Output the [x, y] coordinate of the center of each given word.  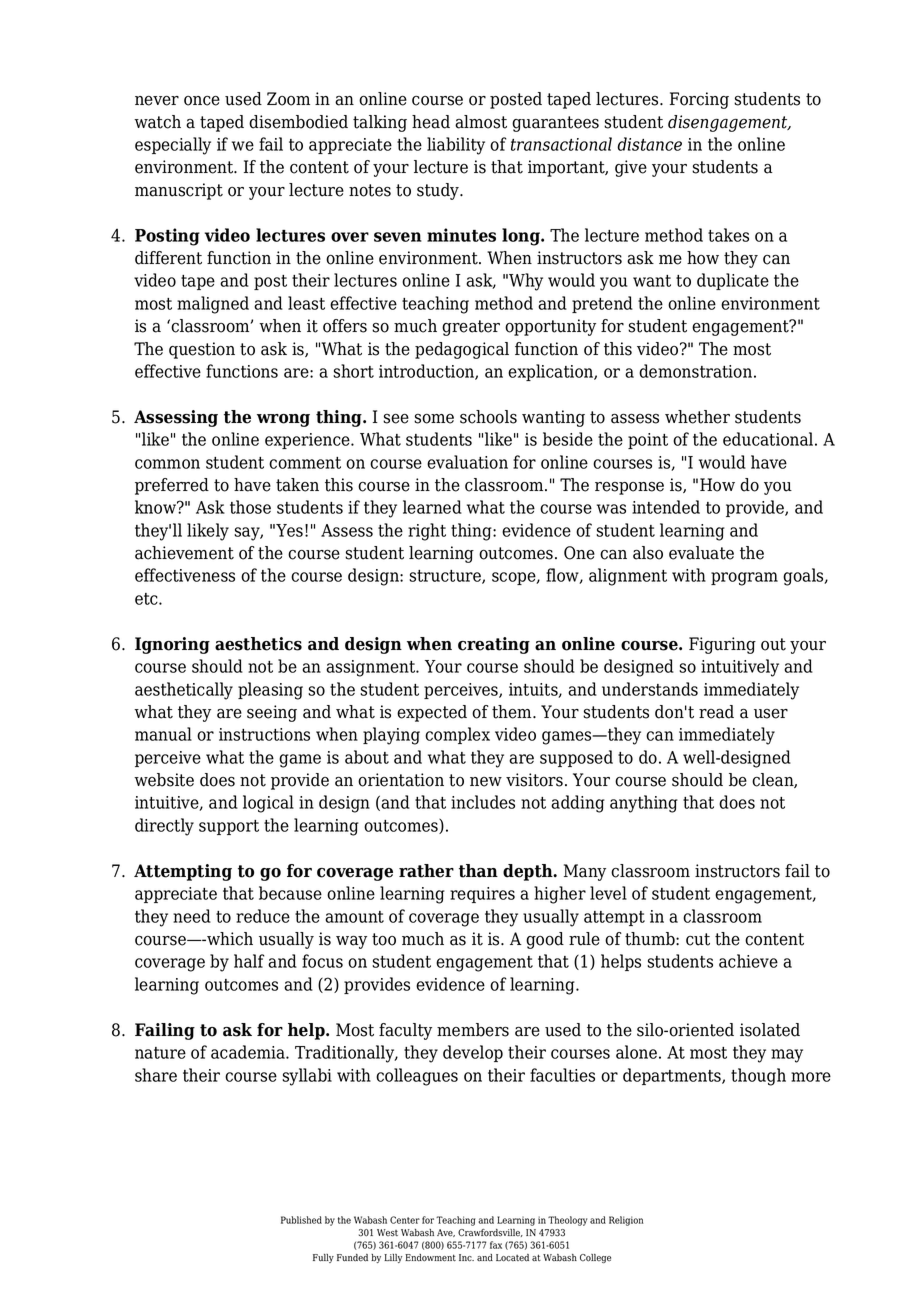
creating [494, 645]
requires [482, 895]
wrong [283, 420]
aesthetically [184, 691]
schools [488, 417]
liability [456, 146]
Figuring [722, 645]
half [249, 961]
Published [301, 1220]
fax [496, 1245]
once [202, 101]
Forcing [699, 100]
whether [697, 417]
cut [698, 939]
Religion [626, 1221]
